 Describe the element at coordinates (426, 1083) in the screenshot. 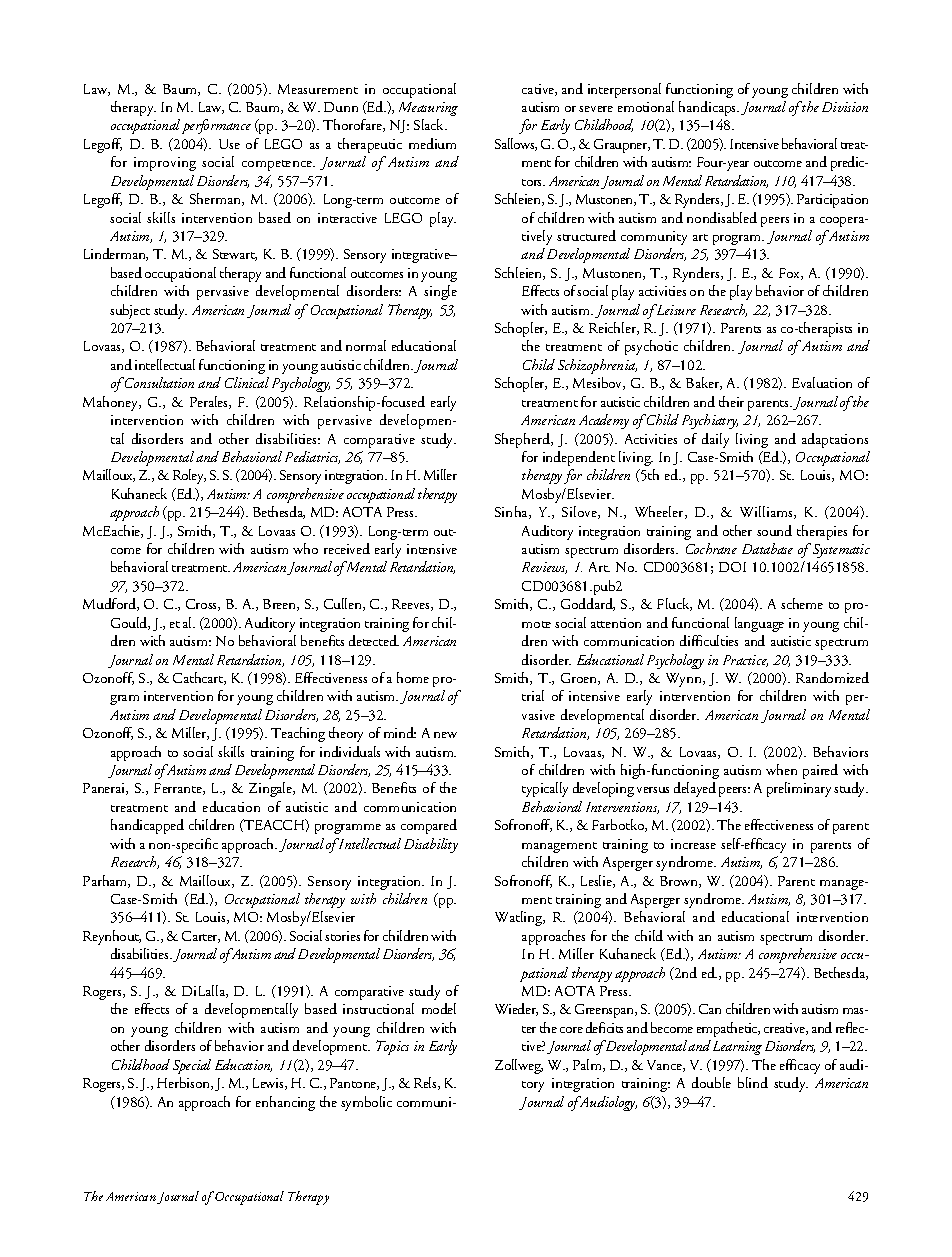

I see `Rels` at that location.
